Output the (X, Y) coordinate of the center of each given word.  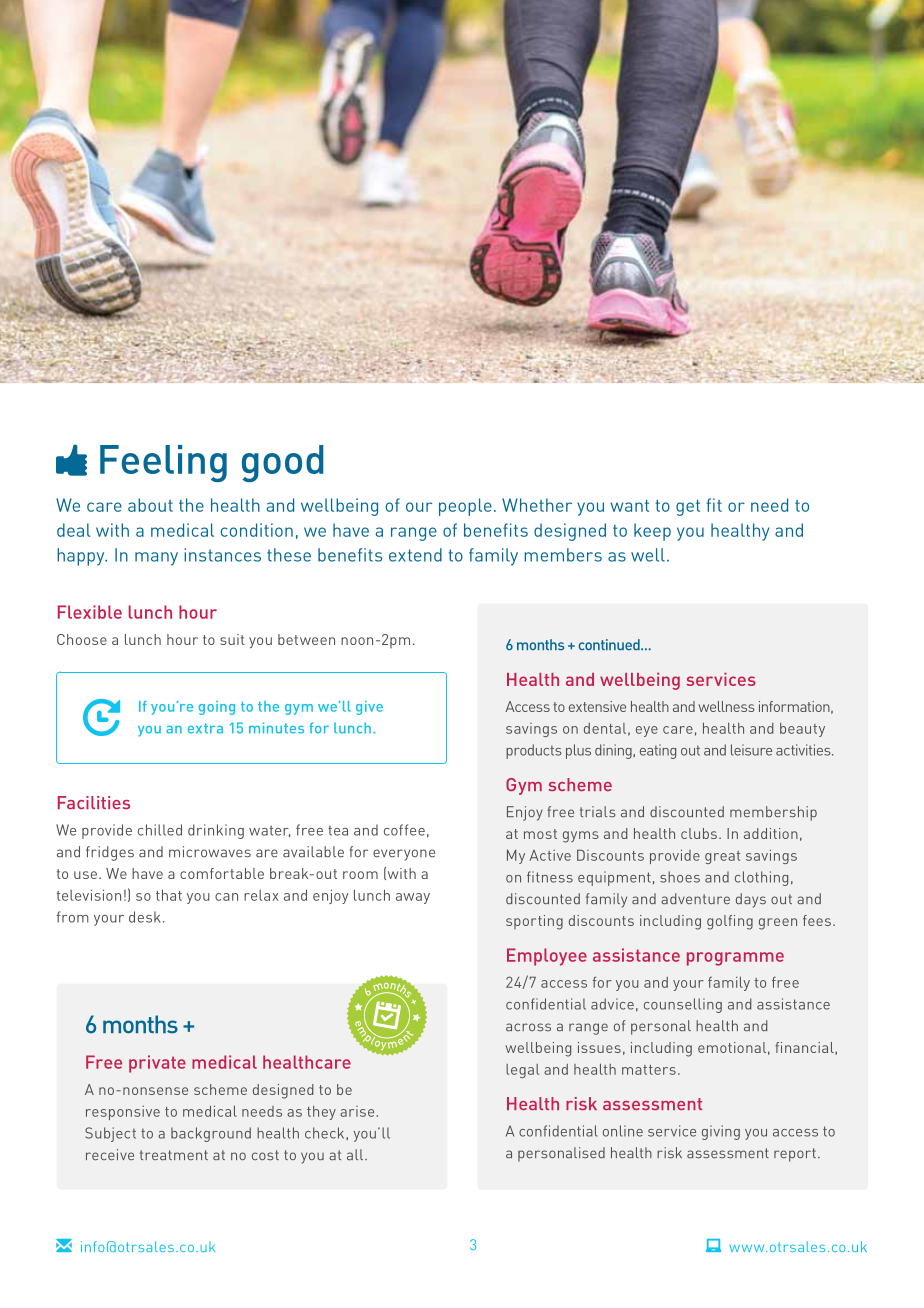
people (465, 507)
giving (721, 1132)
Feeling (163, 463)
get (688, 508)
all (356, 1155)
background (211, 1134)
